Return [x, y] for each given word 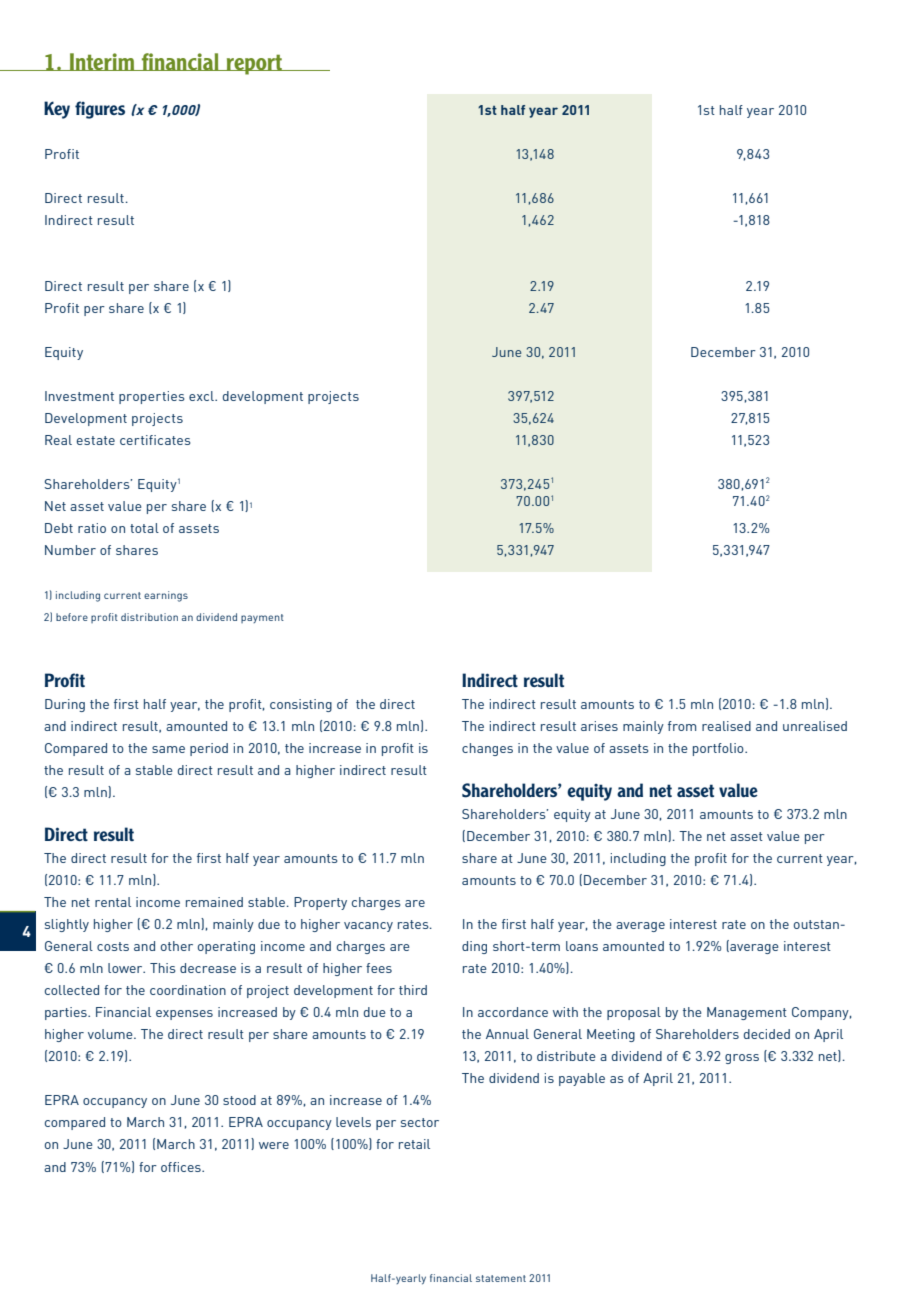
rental [113, 902]
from [682, 726]
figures [100, 110]
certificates [155, 440]
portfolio [719, 749]
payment [262, 618]
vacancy [368, 927]
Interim [102, 62]
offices [182, 1167]
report [254, 64]
